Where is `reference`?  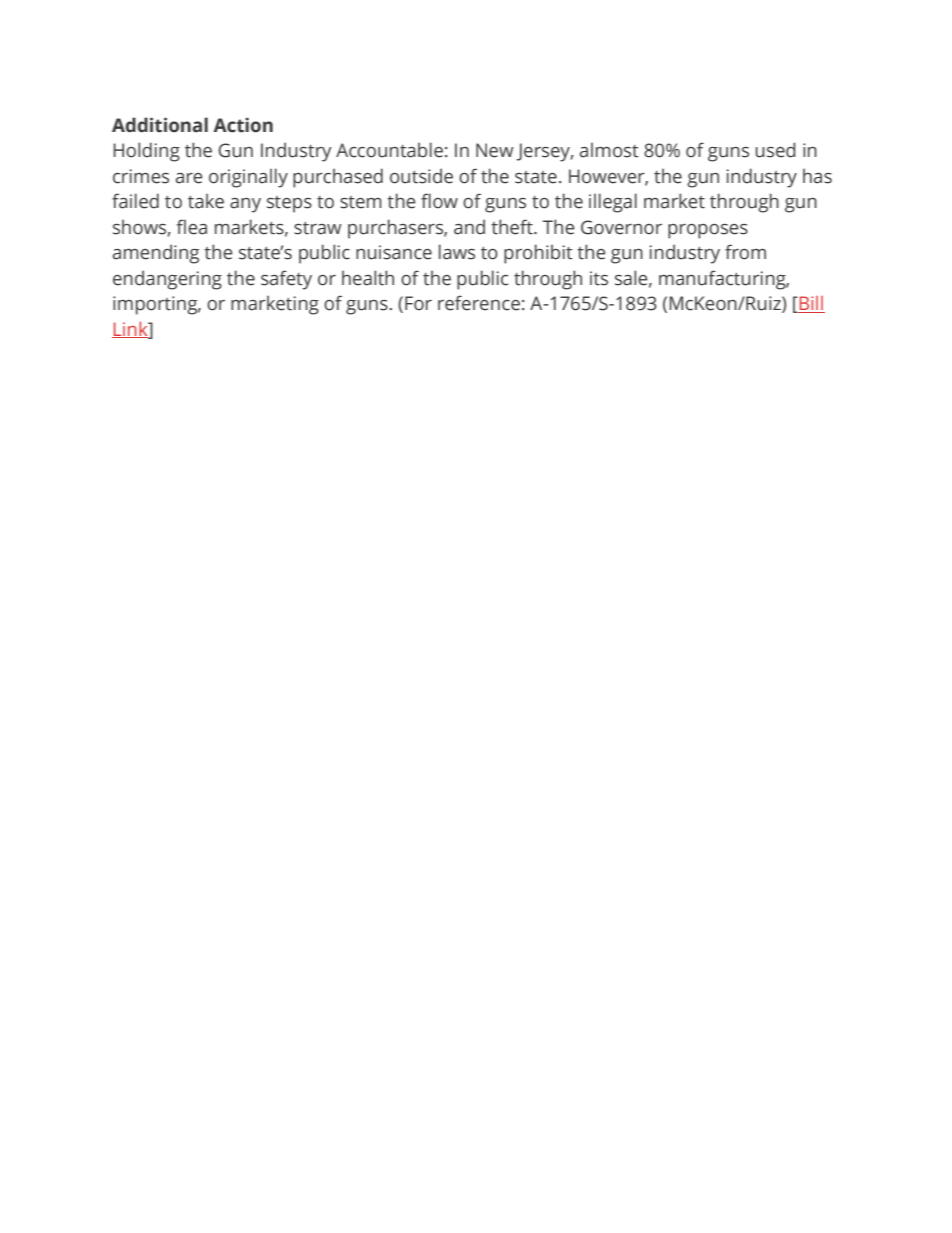
reference is located at coordinates (479, 303).
